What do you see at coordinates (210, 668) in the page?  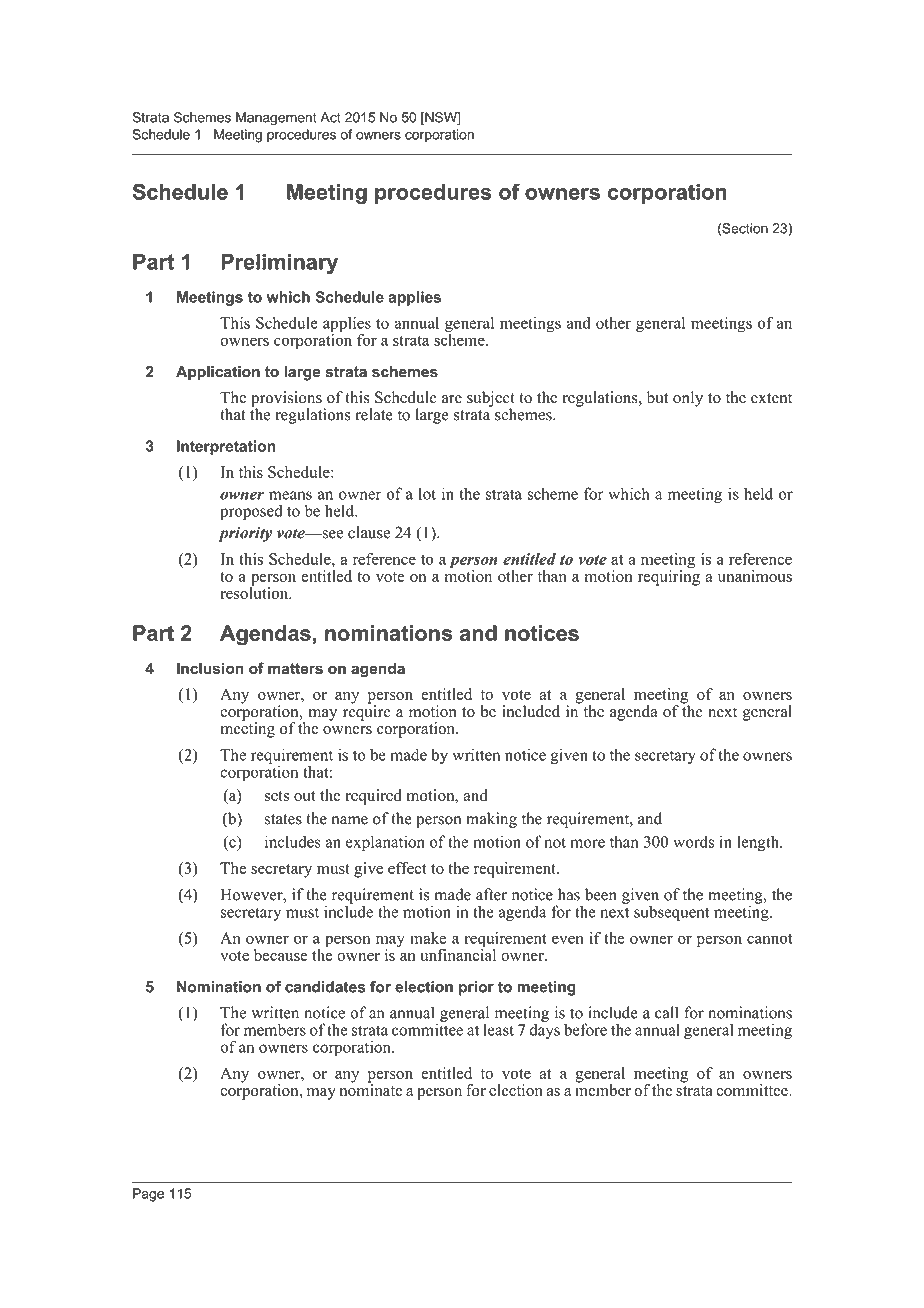 I see `Inclusion` at bounding box center [210, 668].
